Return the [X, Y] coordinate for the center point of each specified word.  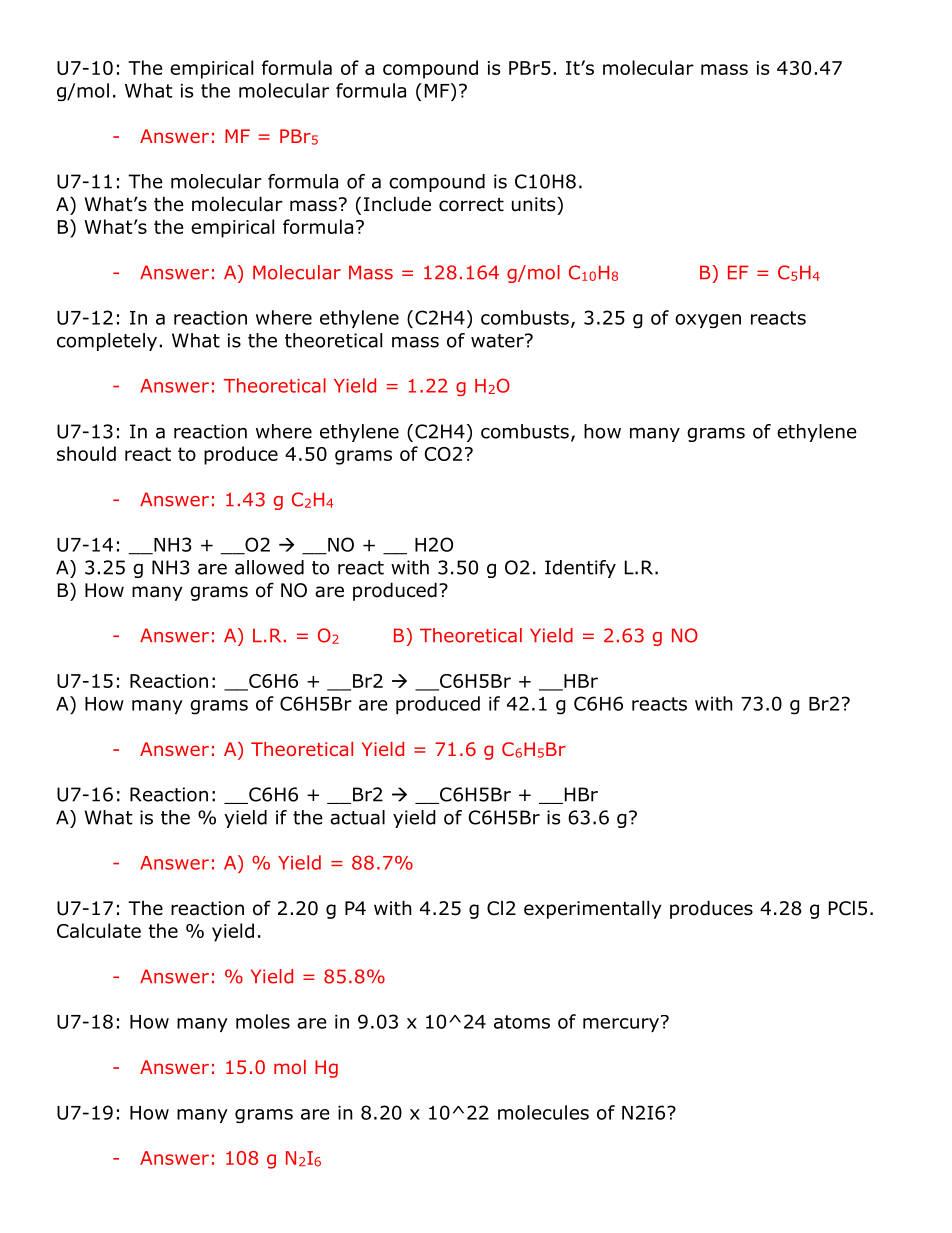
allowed [269, 567]
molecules [543, 1112]
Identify [580, 569]
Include [397, 204]
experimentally [593, 909]
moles [263, 1021]
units [533, 204]
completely [107, 342]
